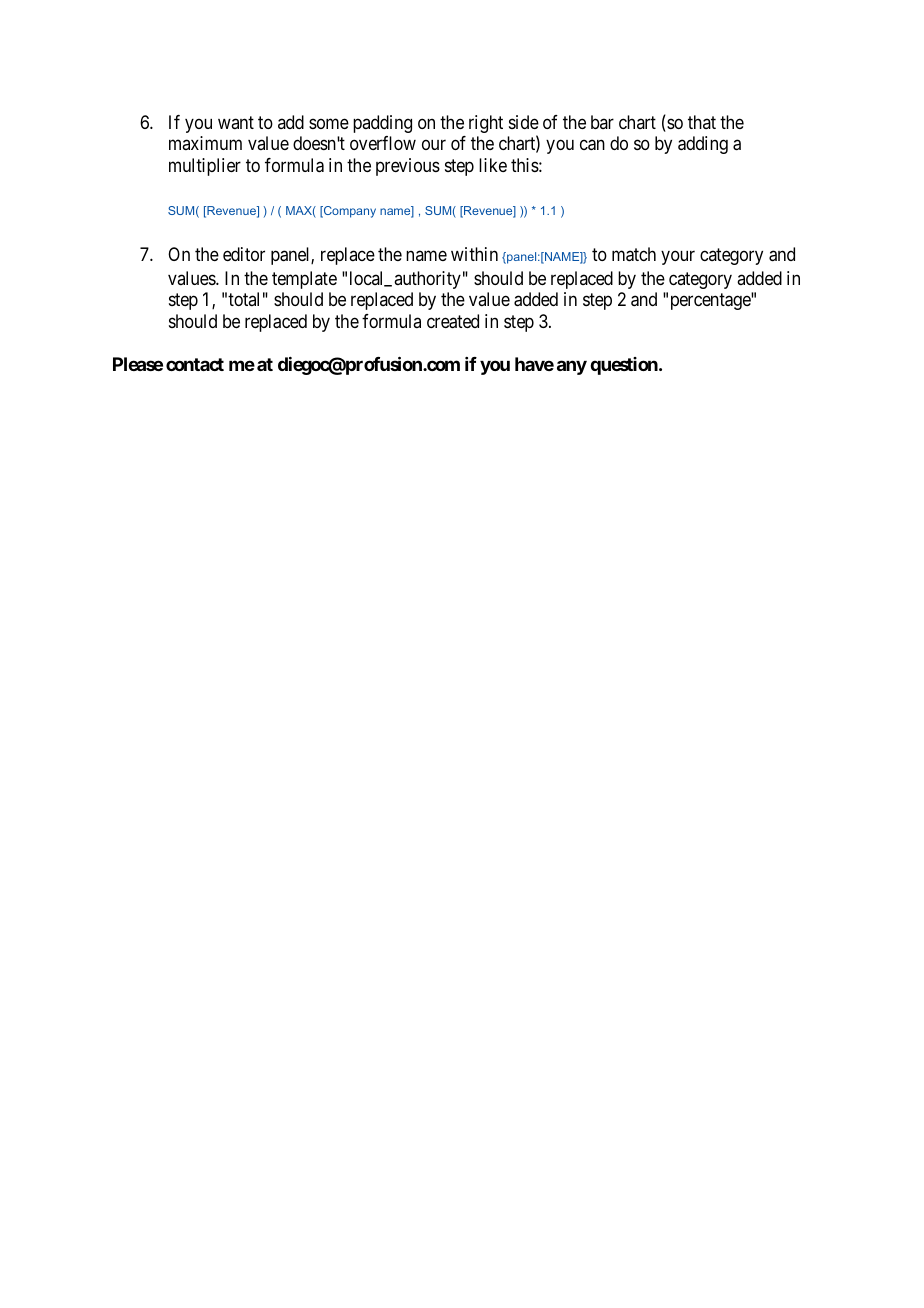 The image size is (924, 1308). What do you see at coordinates (205, 167) in the screenshot?
I see `multiplier` at bounding box center [205, 167].
